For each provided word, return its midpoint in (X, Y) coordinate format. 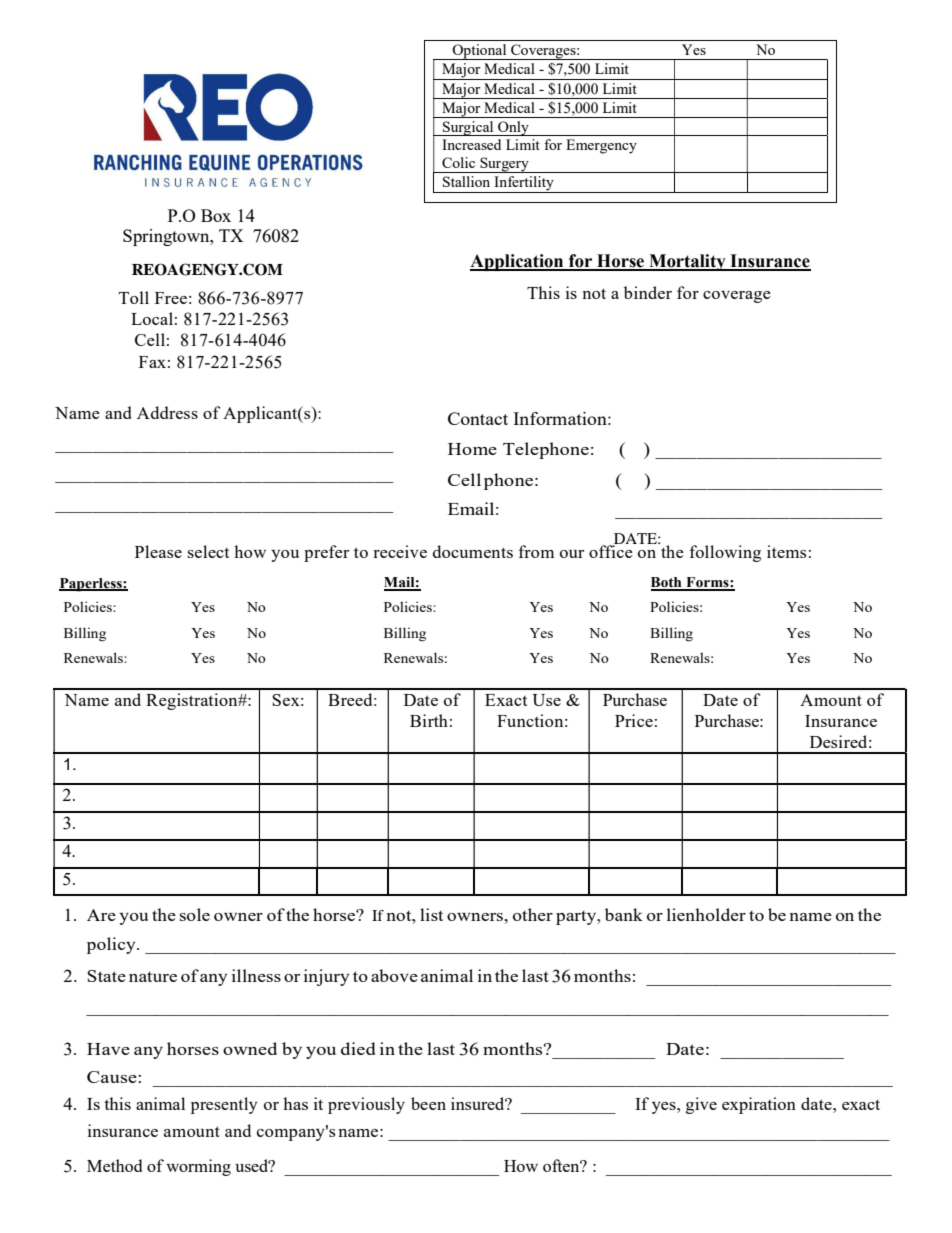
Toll (134, 297)
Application (518, 262)
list (431, 914)
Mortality (687, 262)
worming (198, 1167)
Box (216, 215)
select (208, 551)
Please (158, 551)
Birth (429, 720)
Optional (480, 52)
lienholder (706, 914)
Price (634, 720)
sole (195, 914)
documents (473, 551)
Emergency (601, 146)
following (725, 553)
